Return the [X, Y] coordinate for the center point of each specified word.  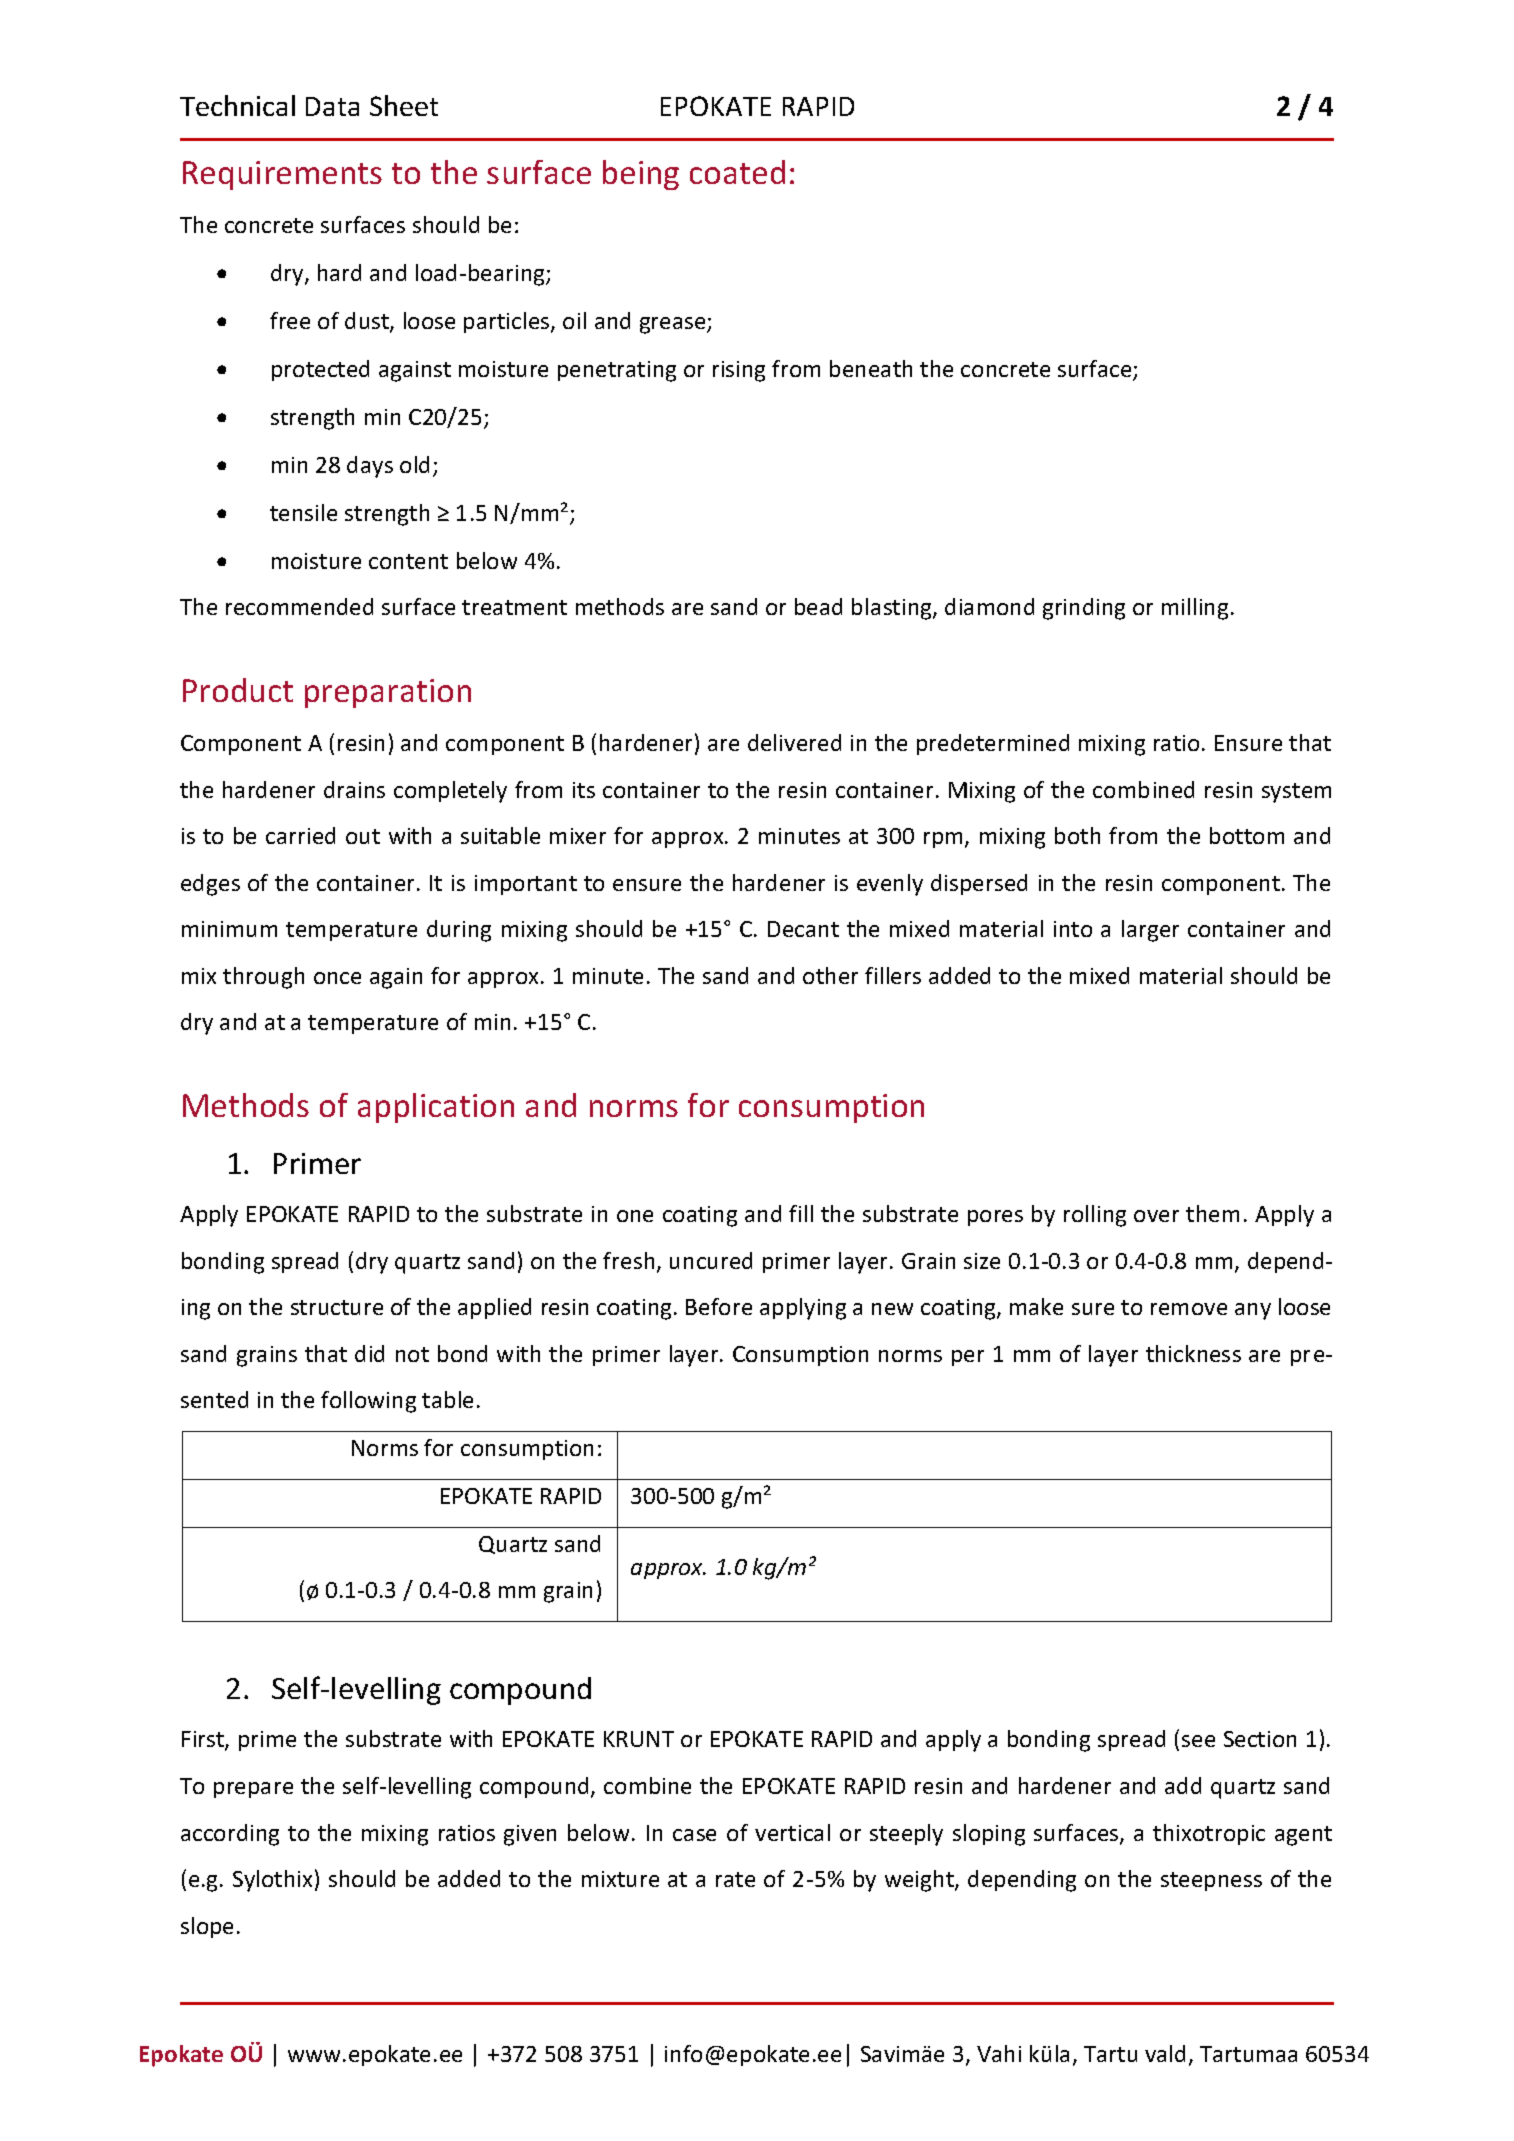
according [230, 1835]
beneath [871, 368]
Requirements [282, 175]
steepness [1211, 1881]
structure [337, 1307]
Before [719, 1306]
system [1296, 793]
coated [737, 172]
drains [354, 789]
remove [1189, 1309]
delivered [794, 742]
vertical [792, 1832]
